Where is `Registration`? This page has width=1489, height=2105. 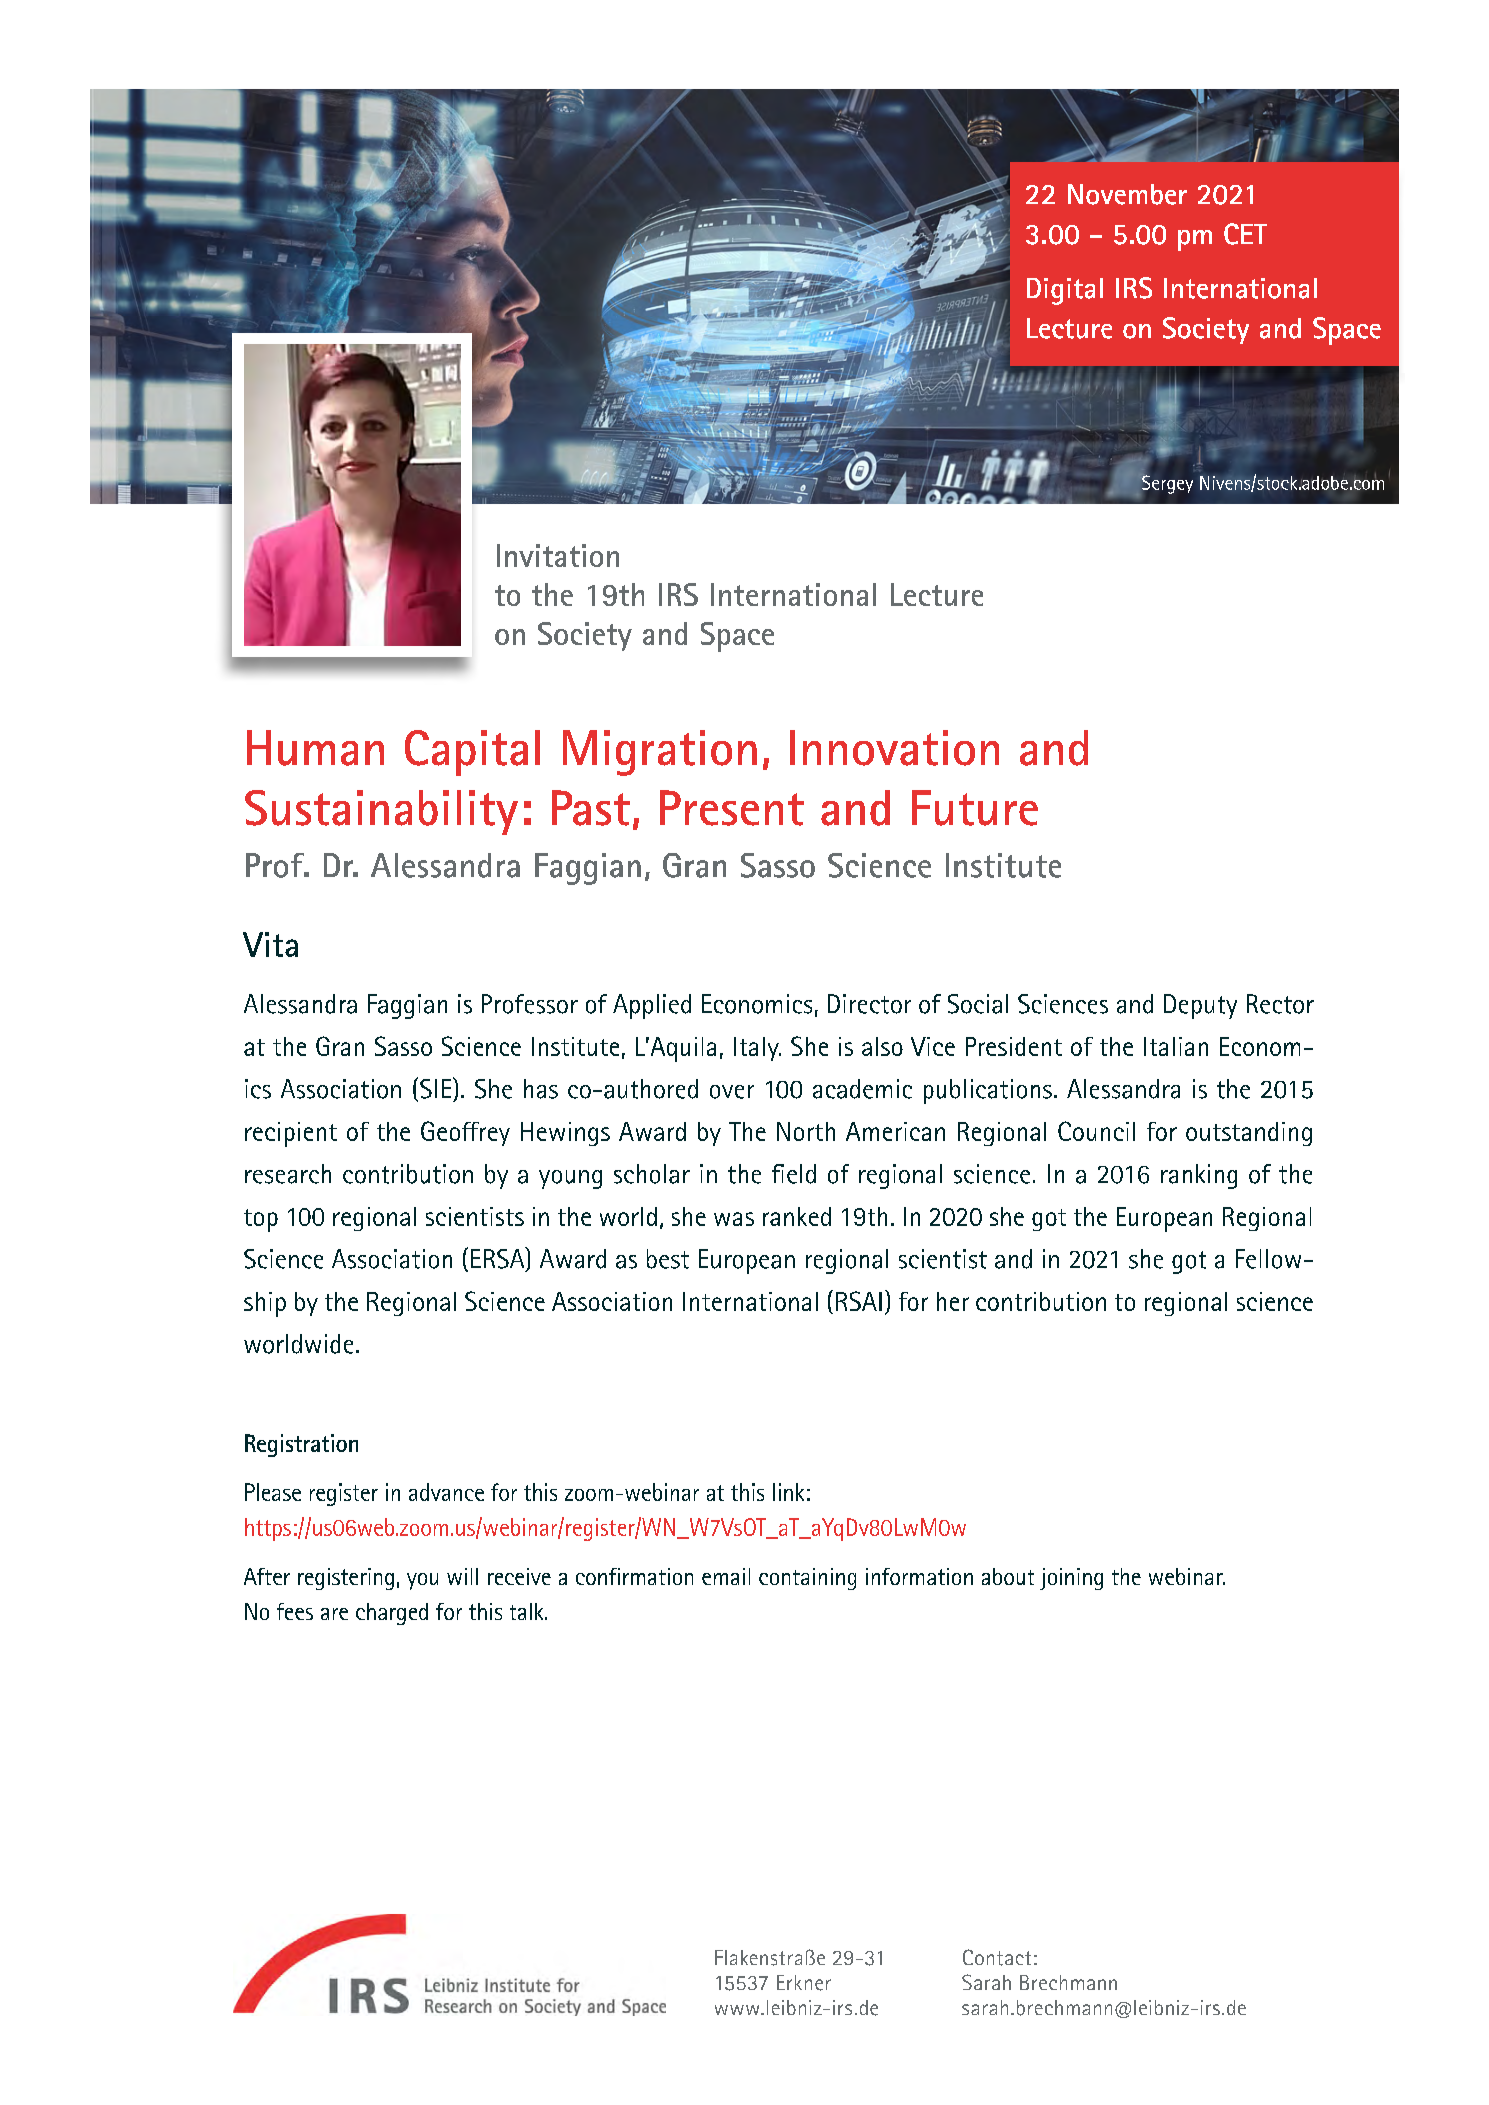 Registration is located at coordinates (301, 1445).
